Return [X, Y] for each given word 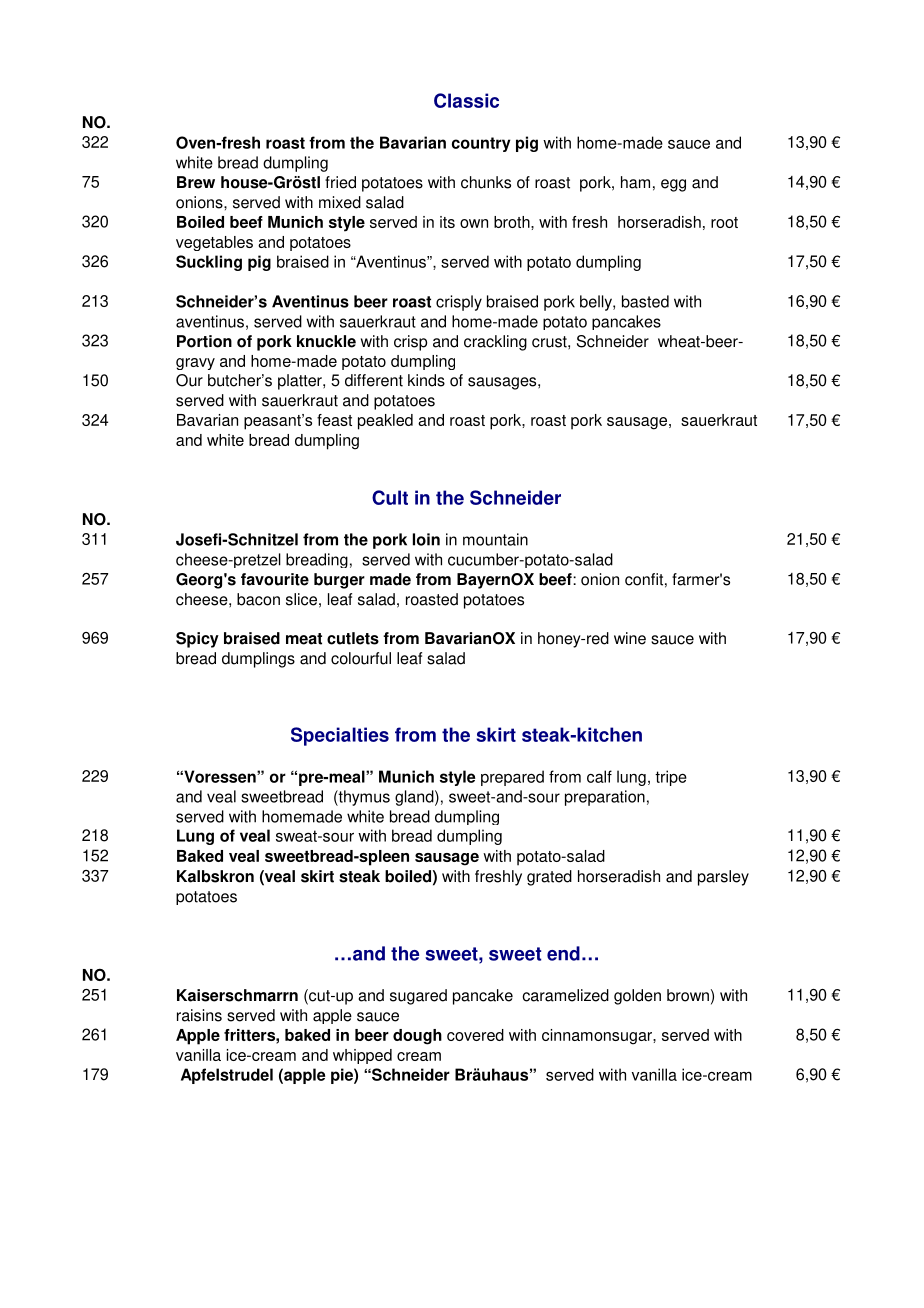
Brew [196, 182]
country [481, 144]
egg [673, 185]
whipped [362, 1056]
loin [426, 539]
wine [630, 638]
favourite [275, 579]
